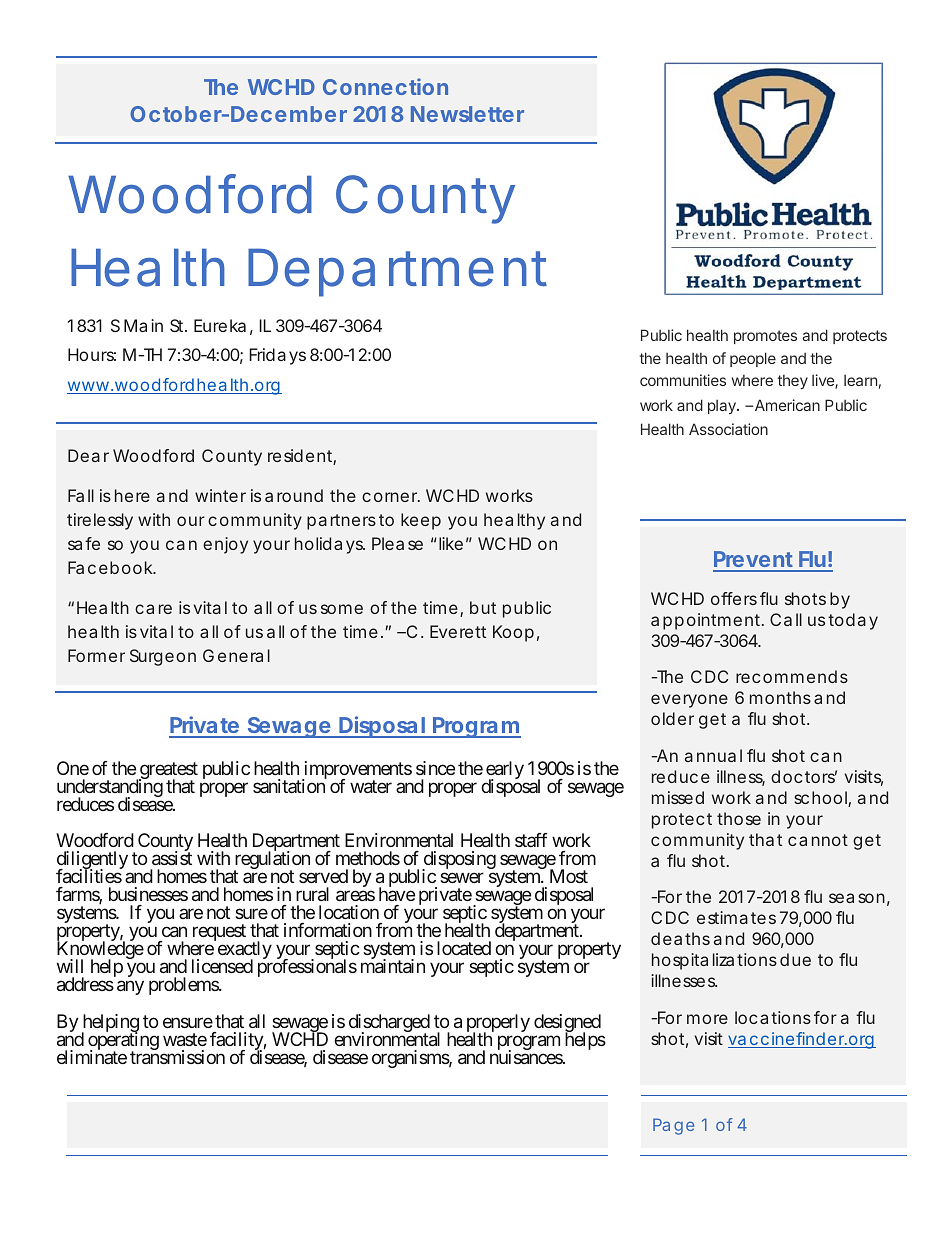 Image resolution: width=952 pixels, height=1233 pixels. Describe the element at coordinates (277, 356) in the screenshot. I see `Fridays` at that location.
